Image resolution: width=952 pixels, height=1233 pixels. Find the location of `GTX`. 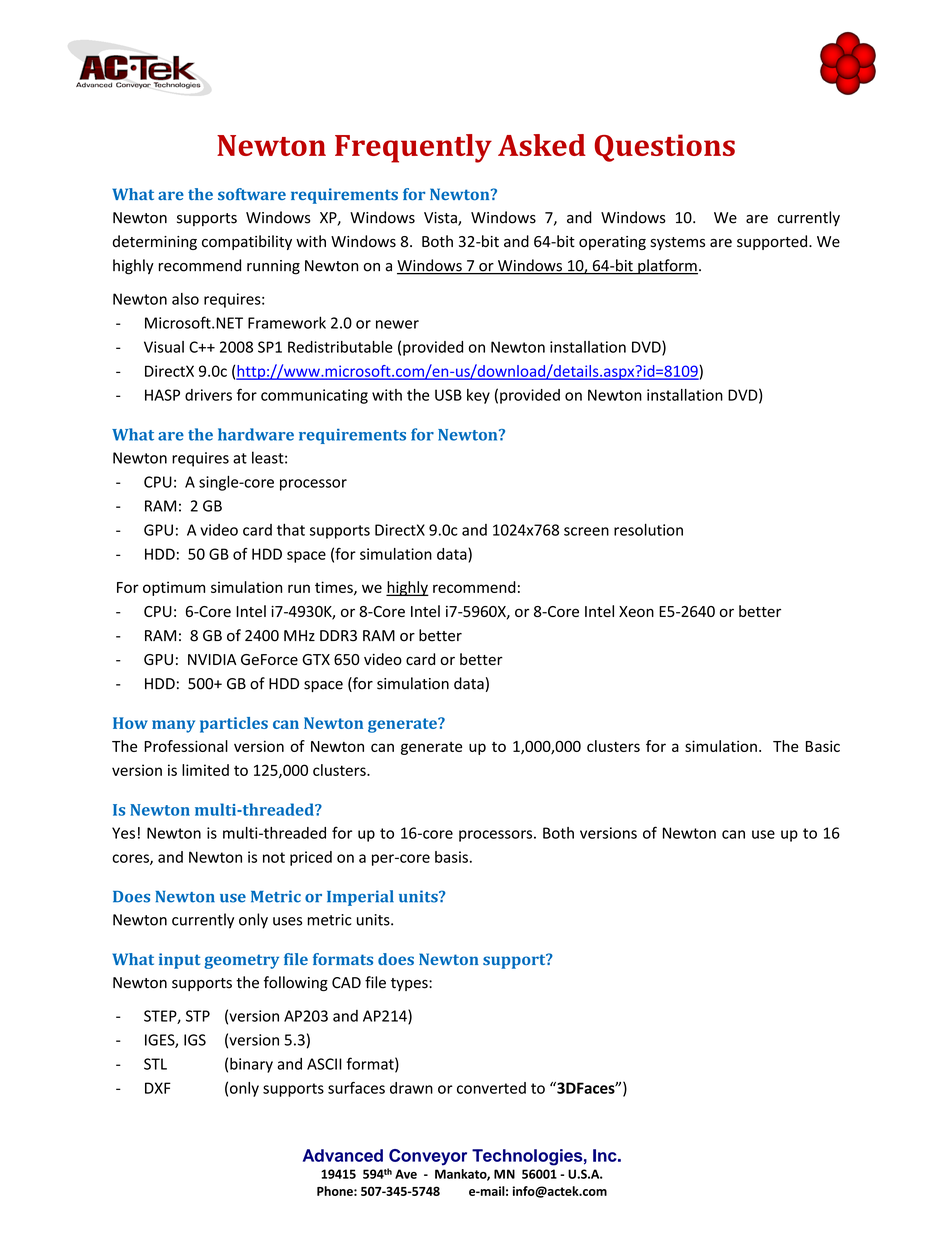

GTX is located at coordinates (316, 659).
